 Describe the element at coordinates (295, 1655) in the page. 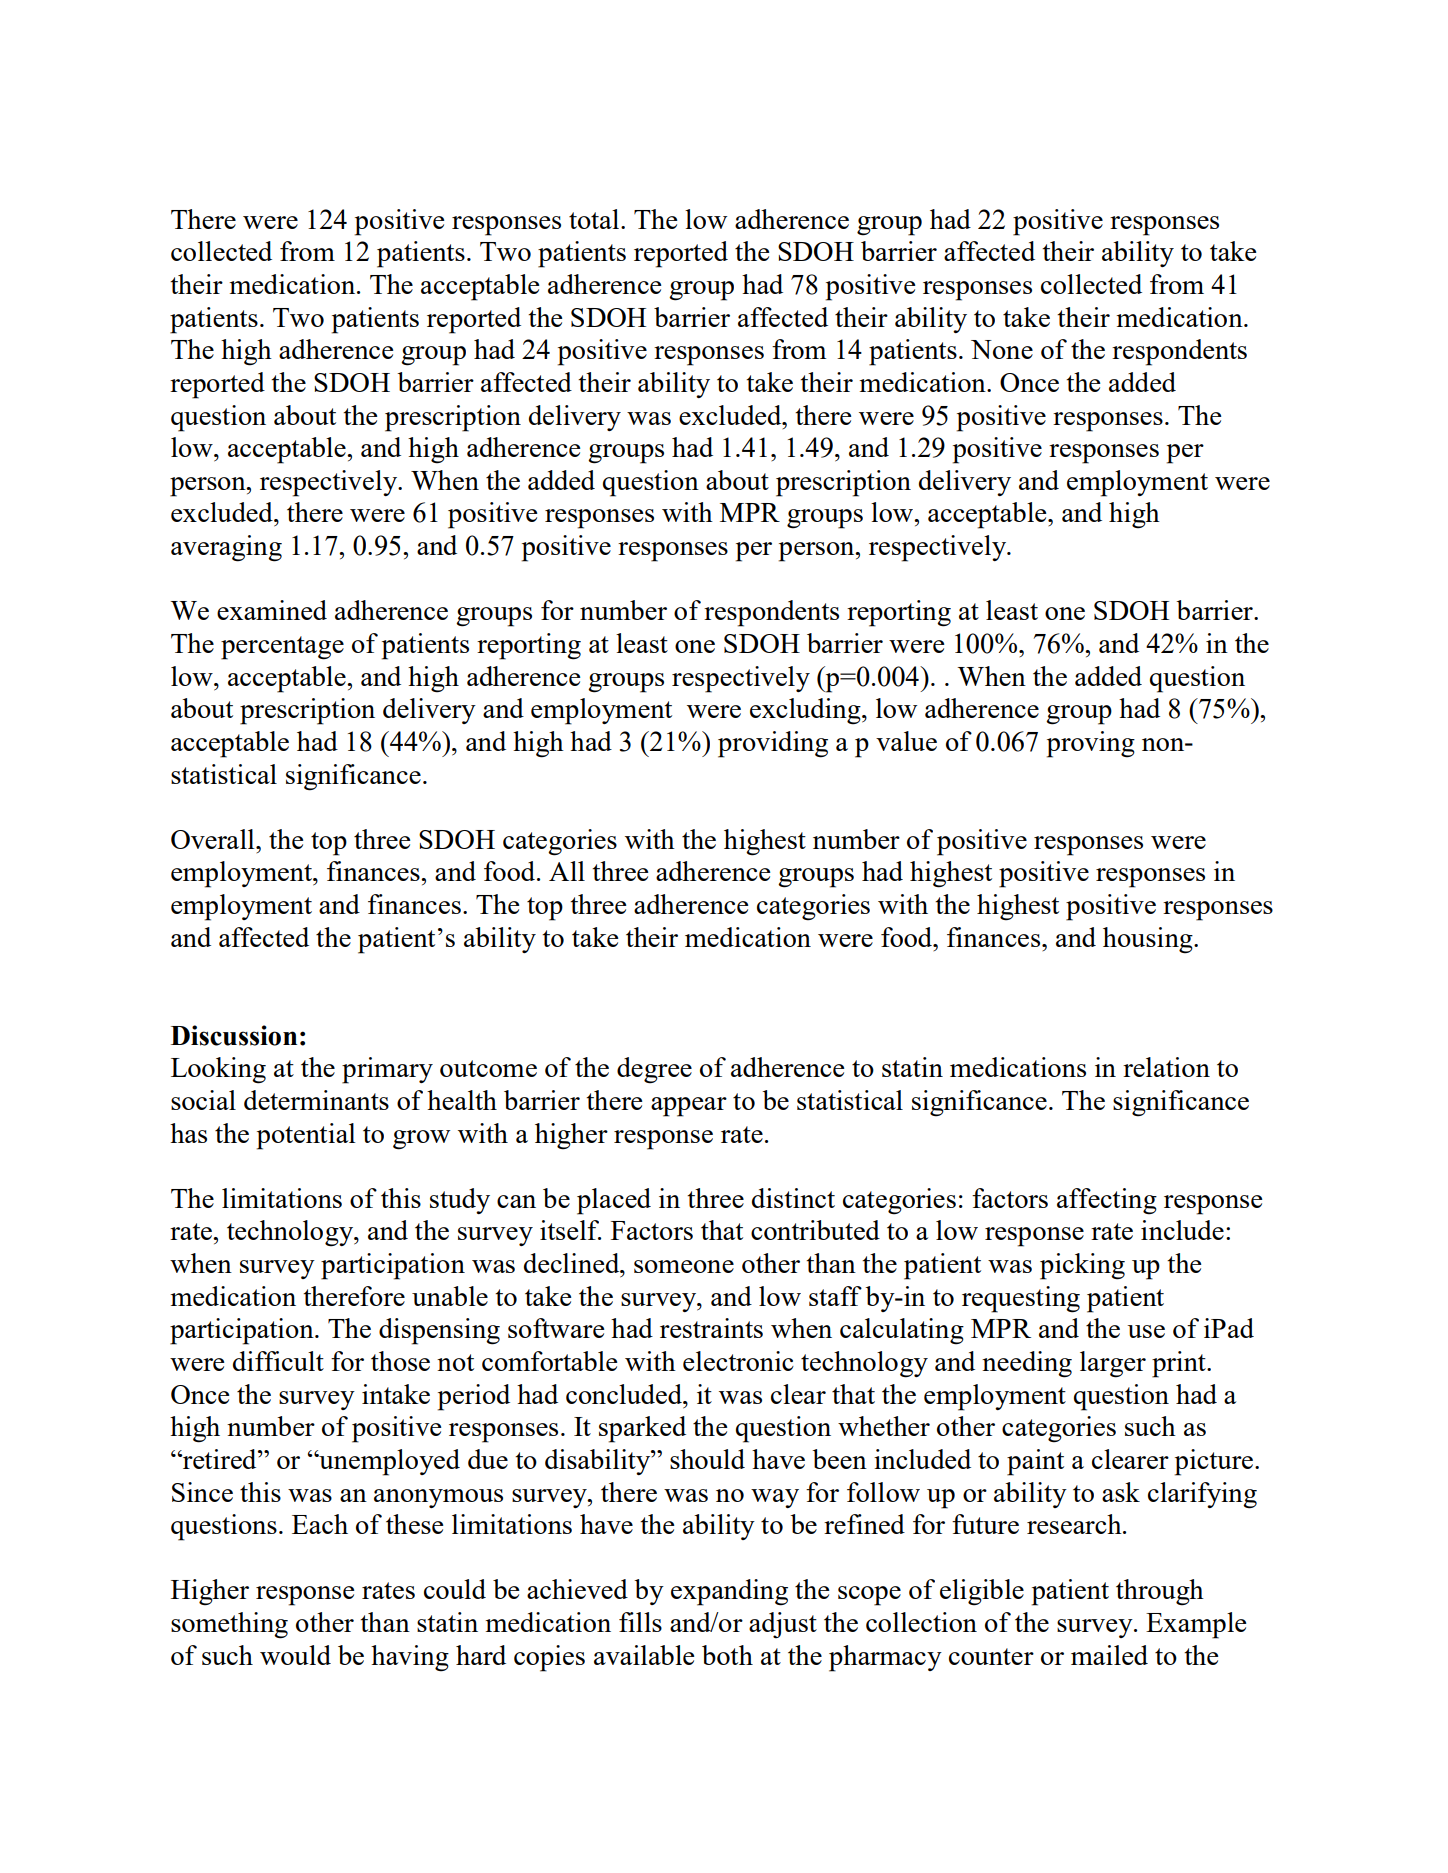

I see `would` at that location.
